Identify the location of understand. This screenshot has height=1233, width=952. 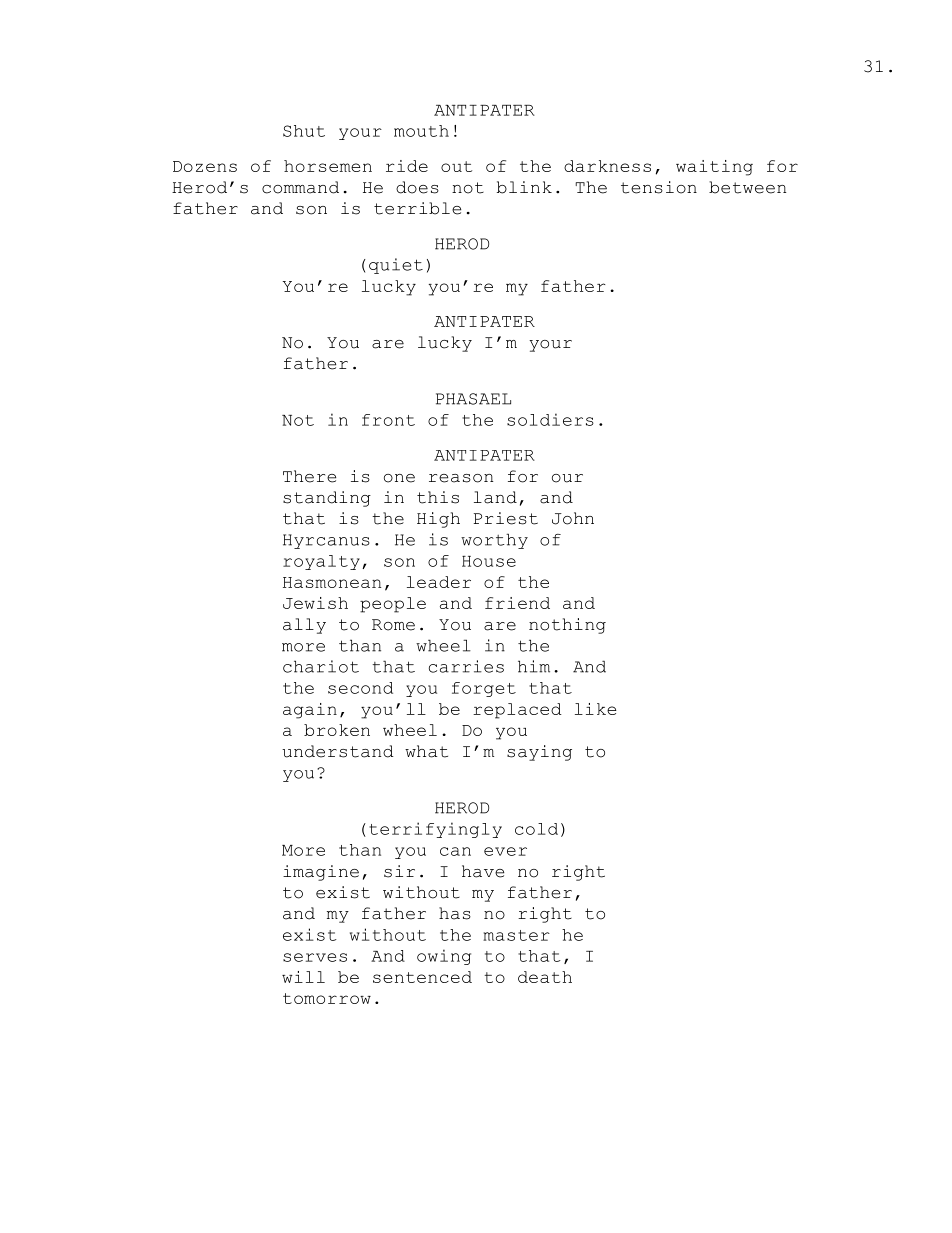
(338, 751).
